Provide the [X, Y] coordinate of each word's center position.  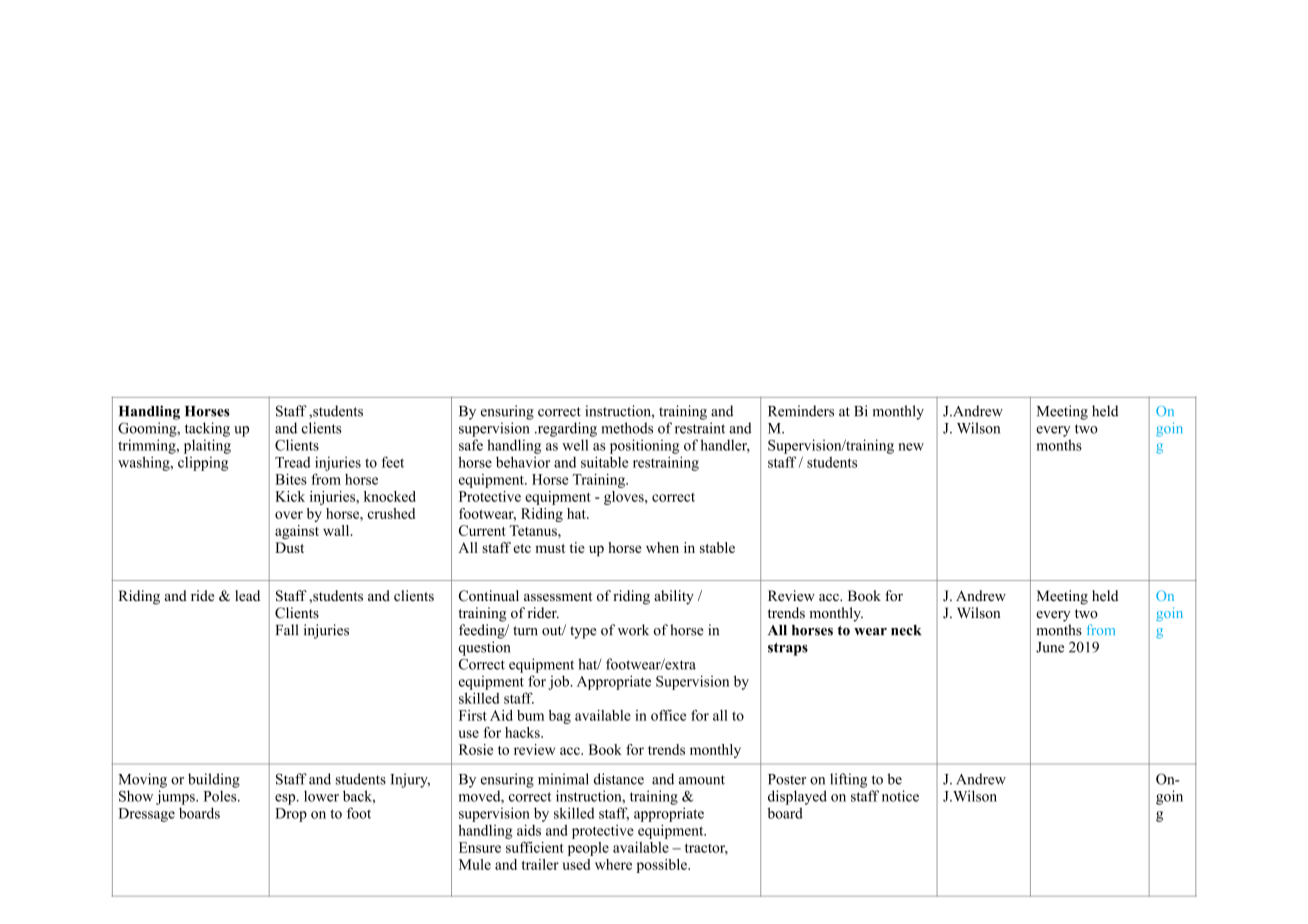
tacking [207, 429]
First [473, 715]
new [911, 447]
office [668, 715]
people [588, 849]
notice [900, 796]
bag [560, 717]
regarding [566, 429]
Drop [291, 815]
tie [577, 547]
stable [717, 547]
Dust [289, 547]
